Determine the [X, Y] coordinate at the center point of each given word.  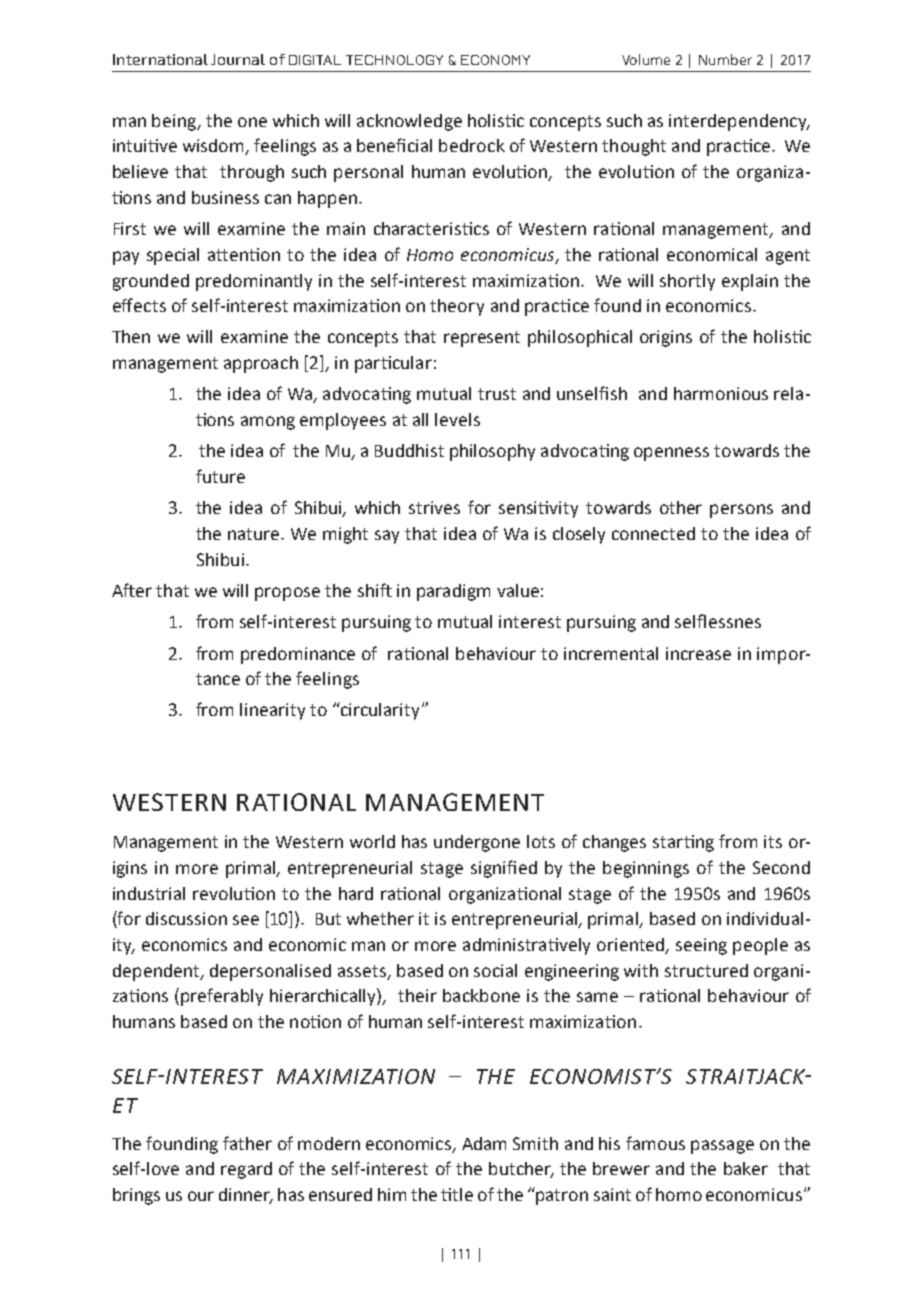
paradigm [453, 592]
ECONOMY [495, 60]
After [132, 590]
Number [725, 59]
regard [246, 1170]
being [175, 122]
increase [698, 653]
